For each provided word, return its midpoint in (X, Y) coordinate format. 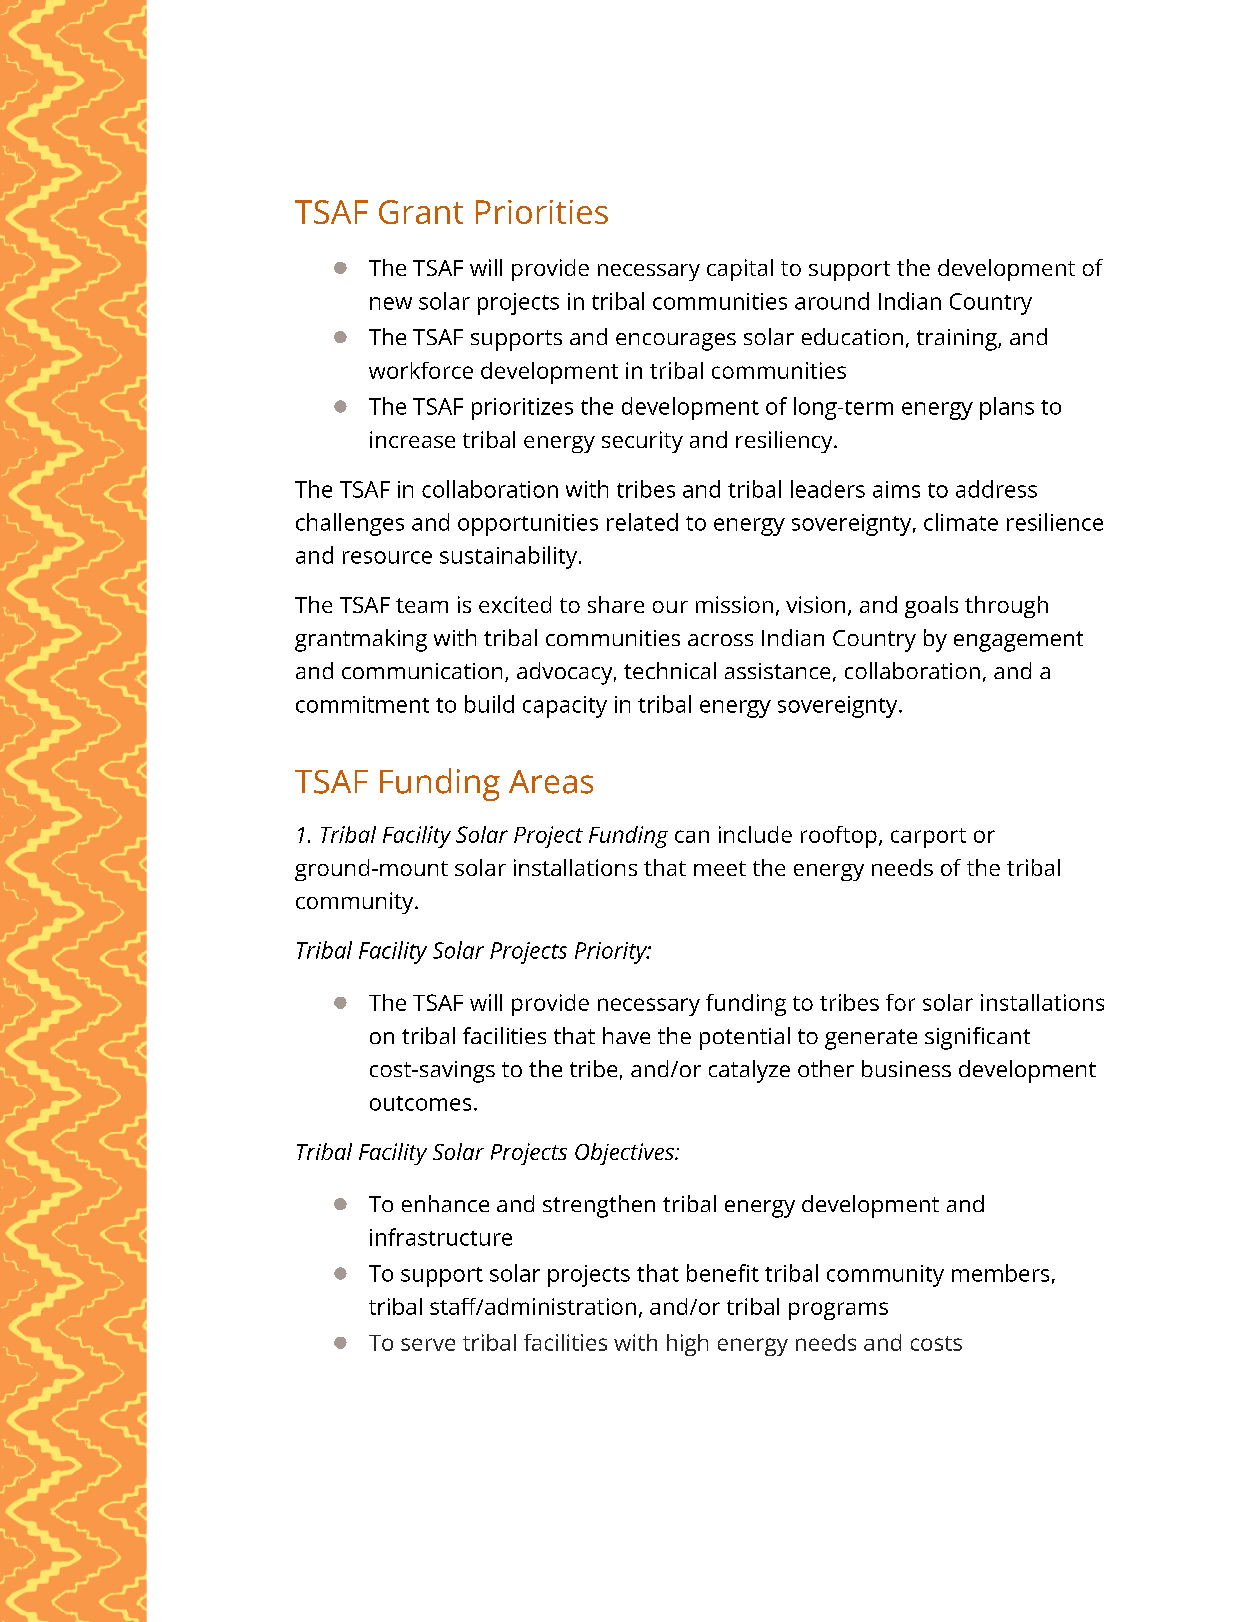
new (391, 303)
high (687, 1345)
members (1000, 1273)
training (958, 340)
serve (428, 1344)
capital (740, 270)
